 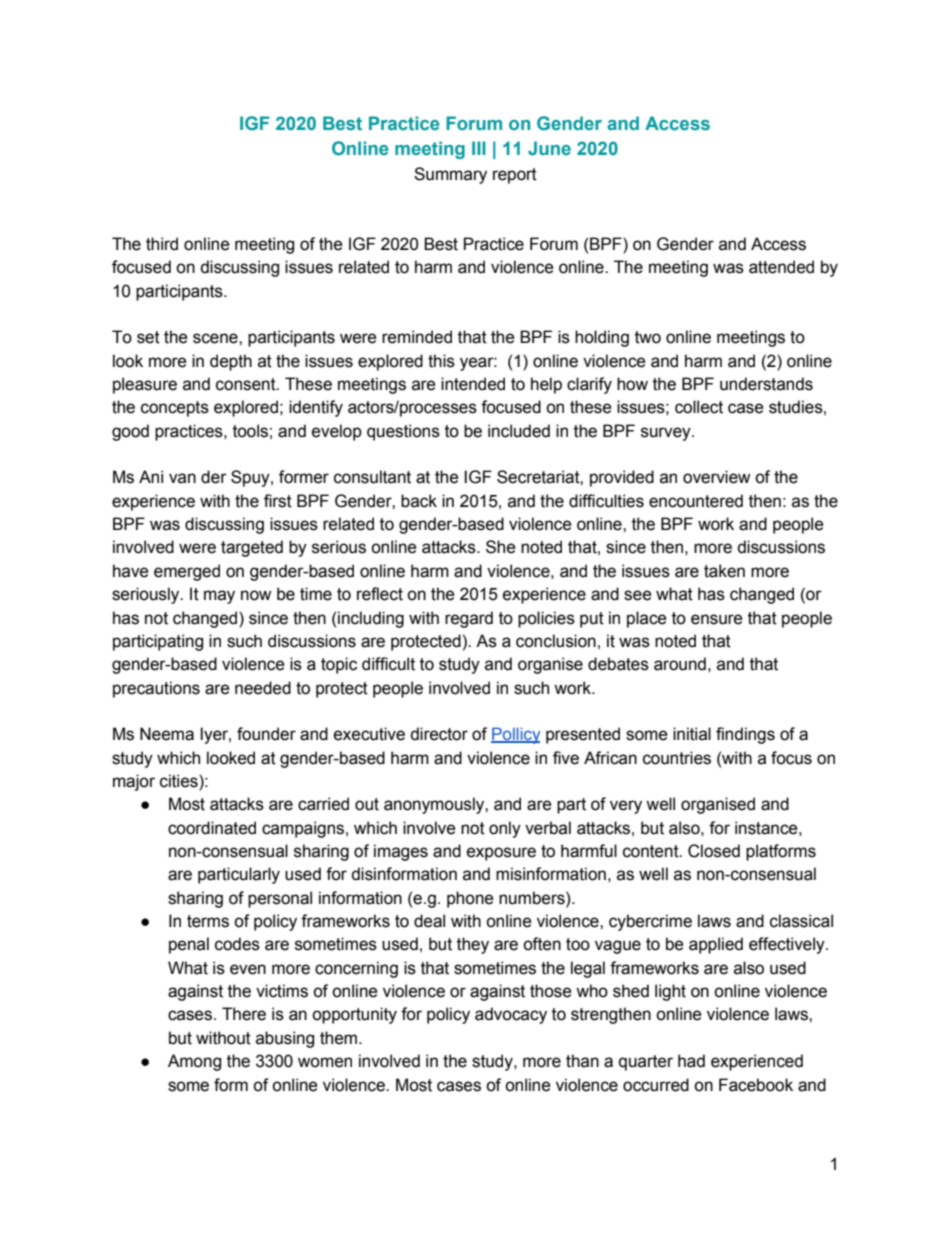 What do you see at coordinates (717, 619) in the screenshot?
I see `ensure` at bounding box center [717, 619].
